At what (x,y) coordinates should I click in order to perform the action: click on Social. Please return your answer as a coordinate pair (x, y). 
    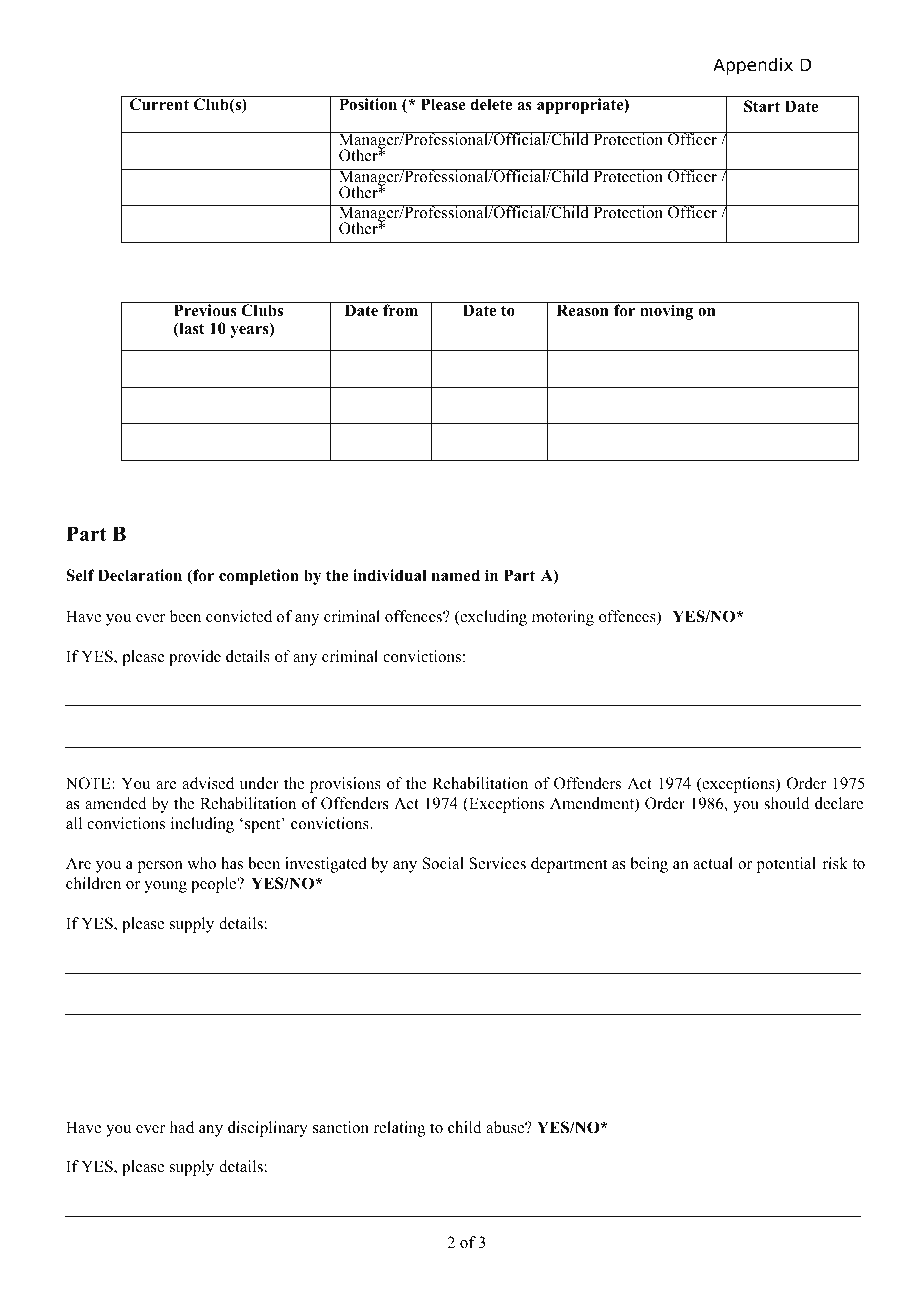
    Looking at the image, I should click on (443, 863).
